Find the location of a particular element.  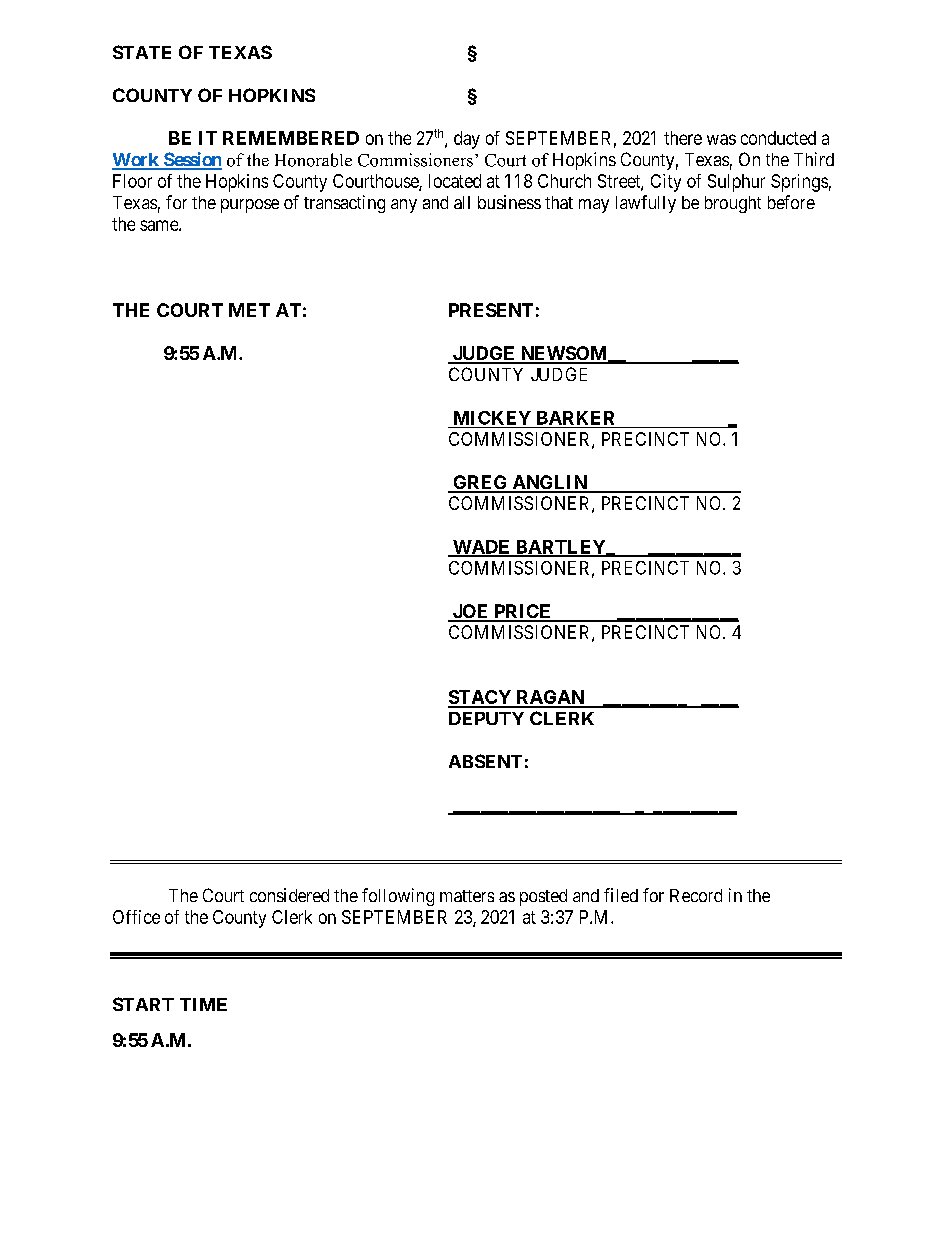

RAGAN is located at coordinates (550, 698).
